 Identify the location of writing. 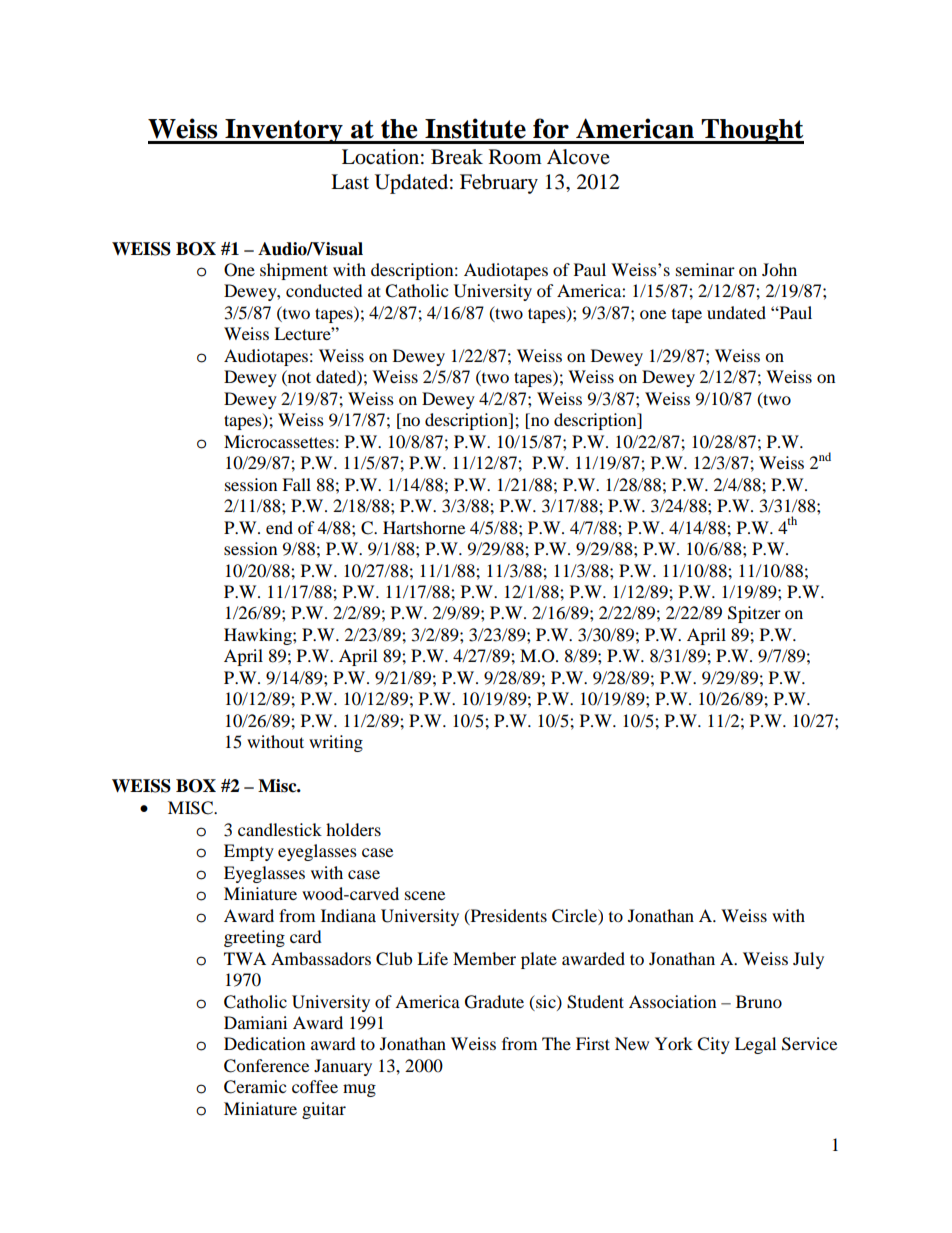
(336, 743).
